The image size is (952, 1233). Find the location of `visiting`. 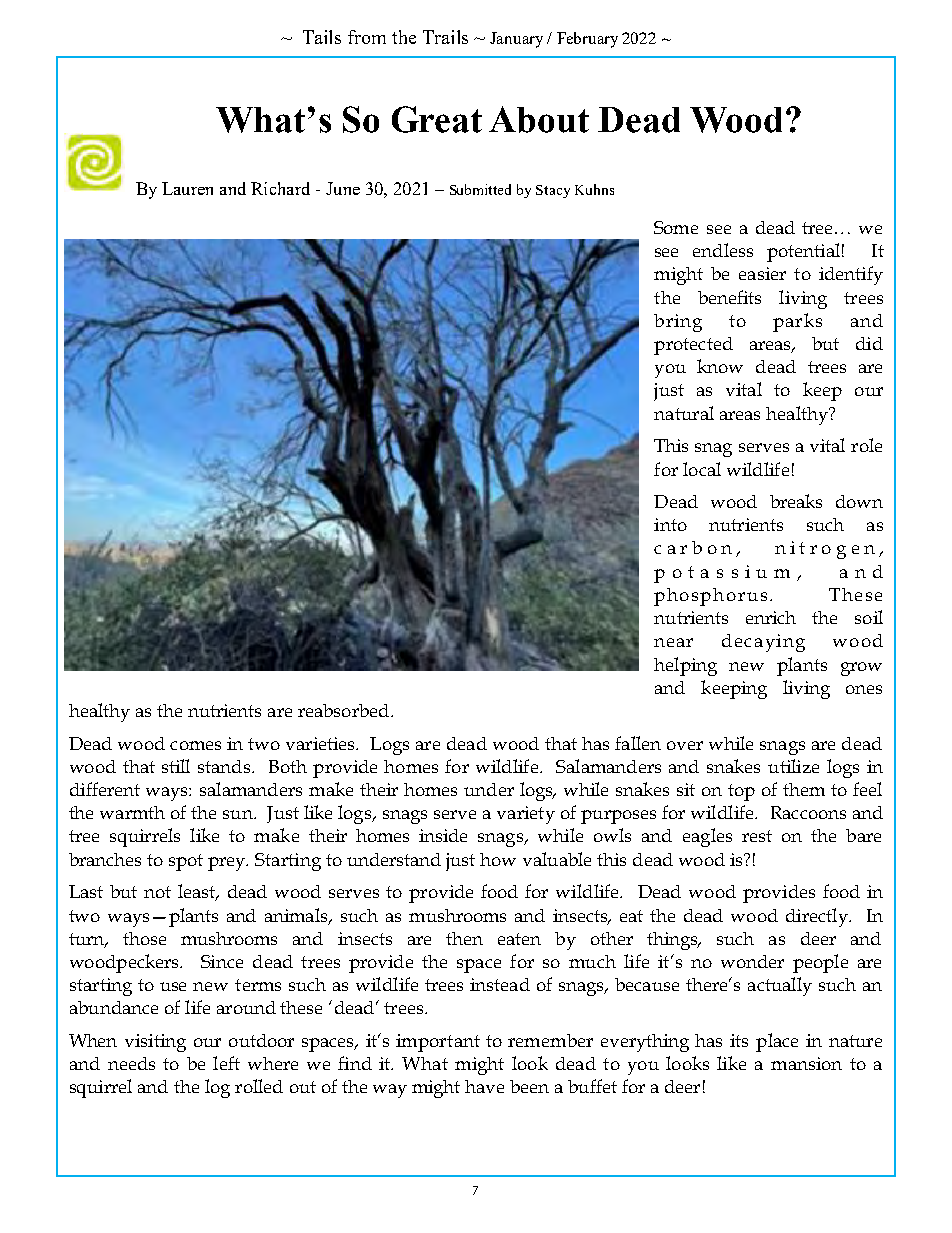

visiting is located at coordinates (155, 1043).
